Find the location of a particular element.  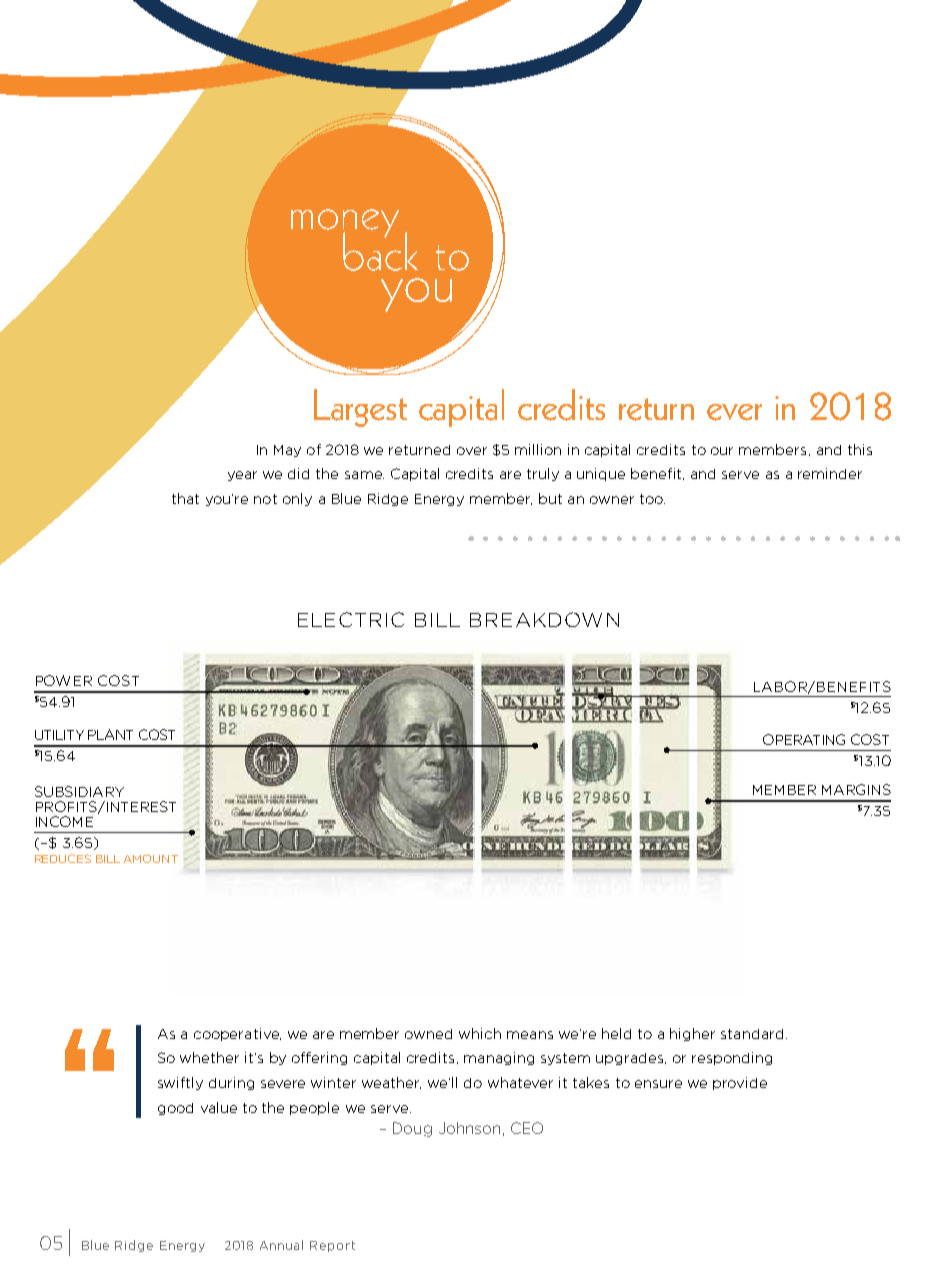

which is located at coordinates (480, 1033).
